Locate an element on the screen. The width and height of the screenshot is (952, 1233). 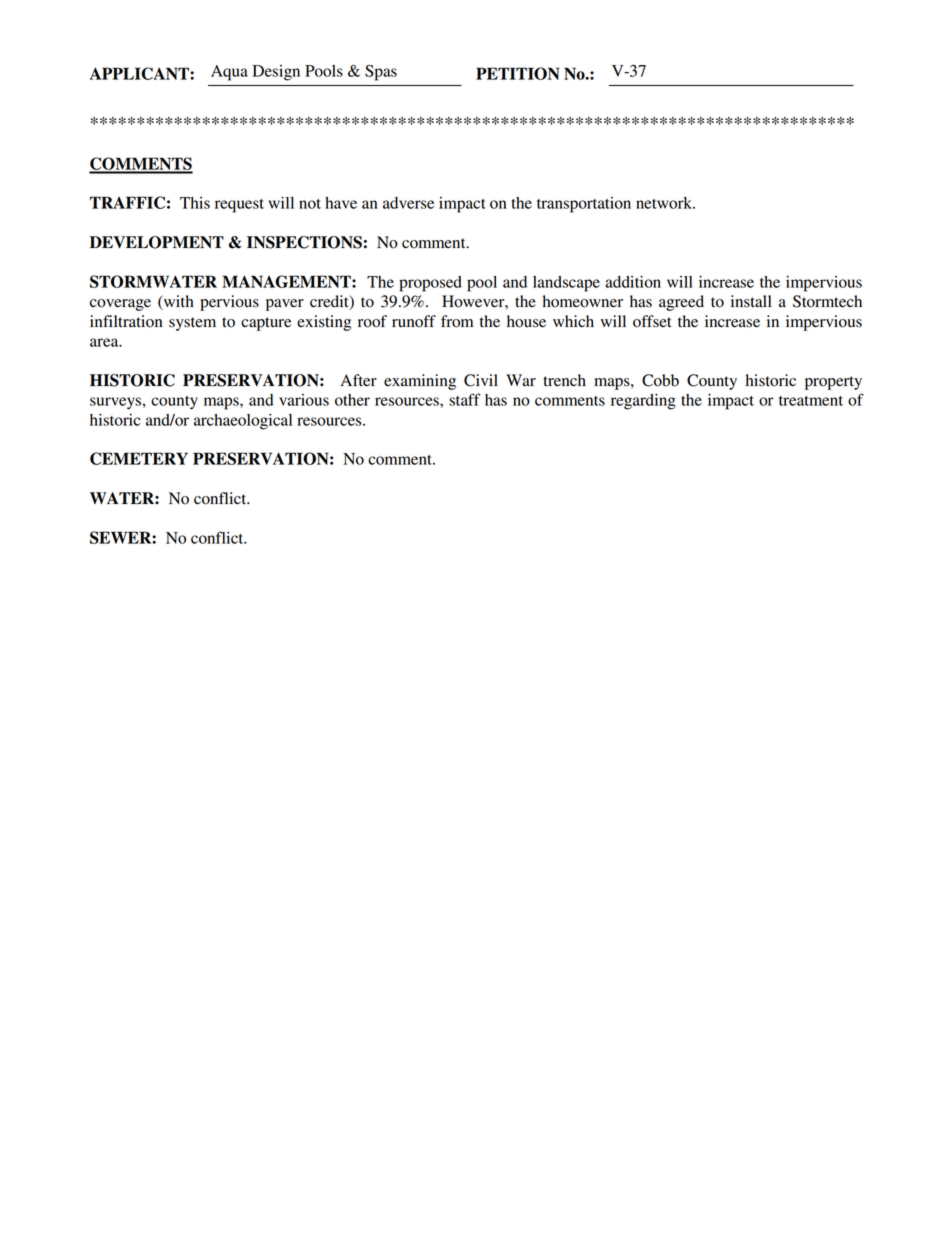
Aqua is located at coordinates (229, 73).
